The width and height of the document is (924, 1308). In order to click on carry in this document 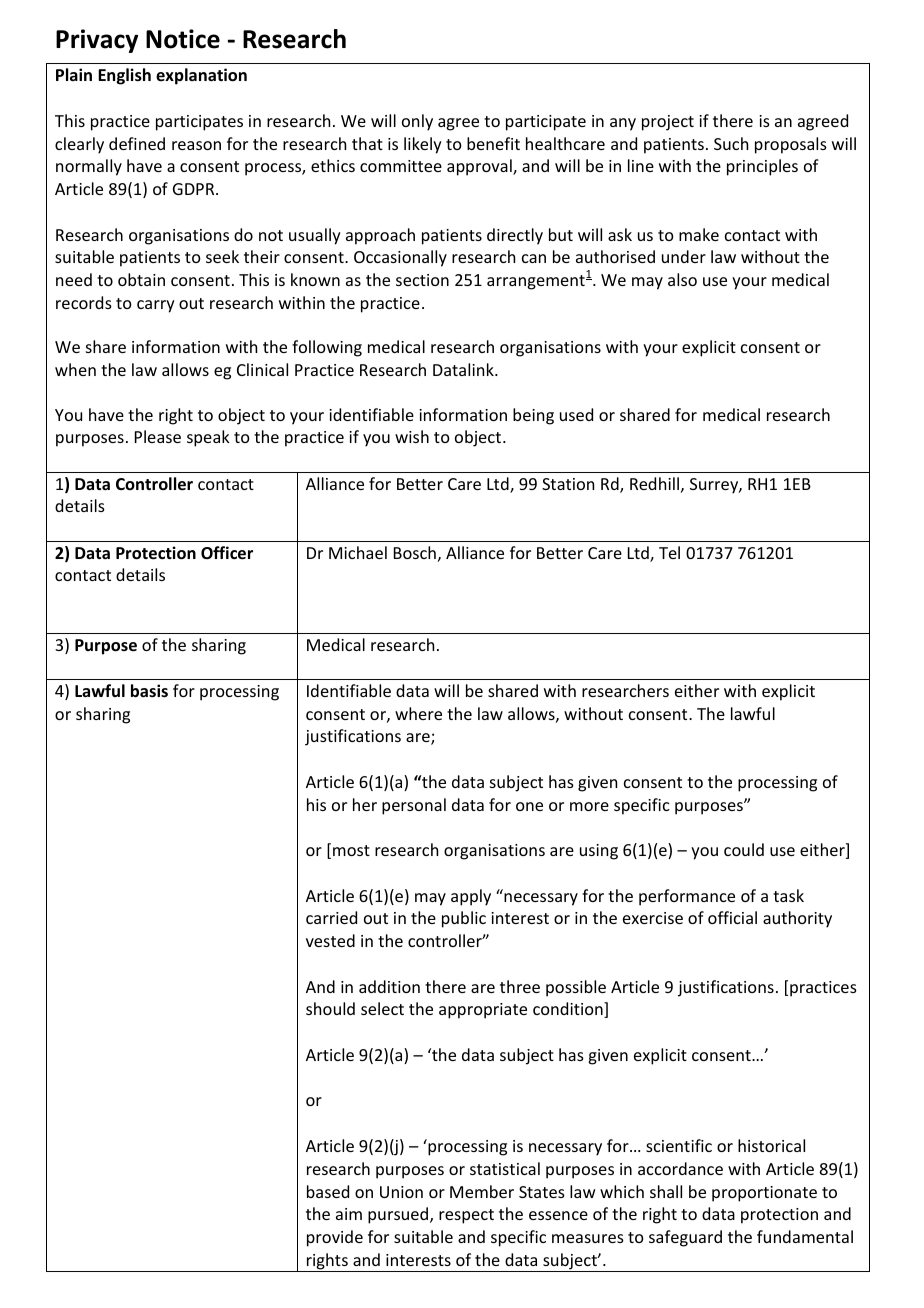, I will do `click(156, 306)`.
